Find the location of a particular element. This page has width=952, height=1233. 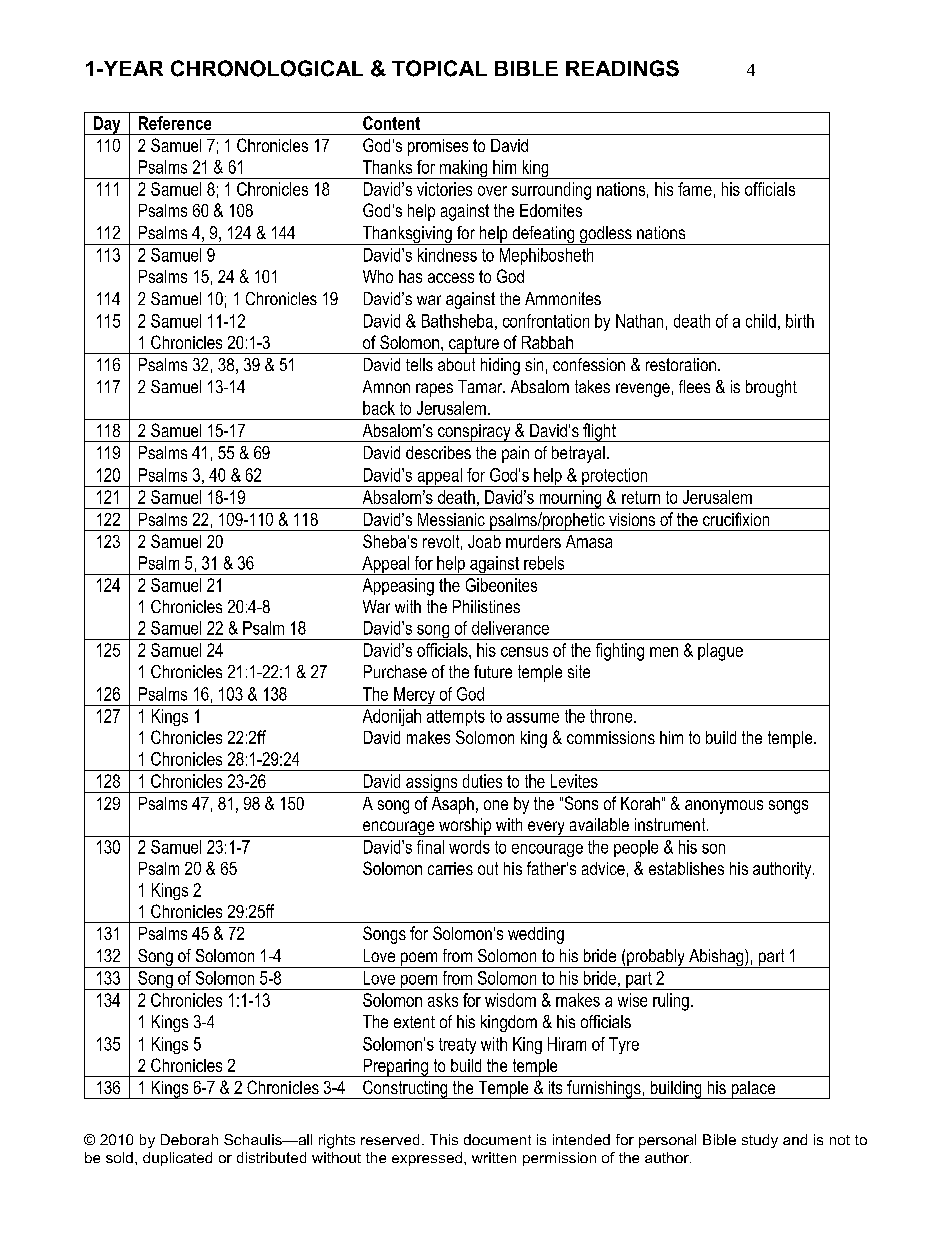

TOPICAL is located at coordinates (439, 68).
